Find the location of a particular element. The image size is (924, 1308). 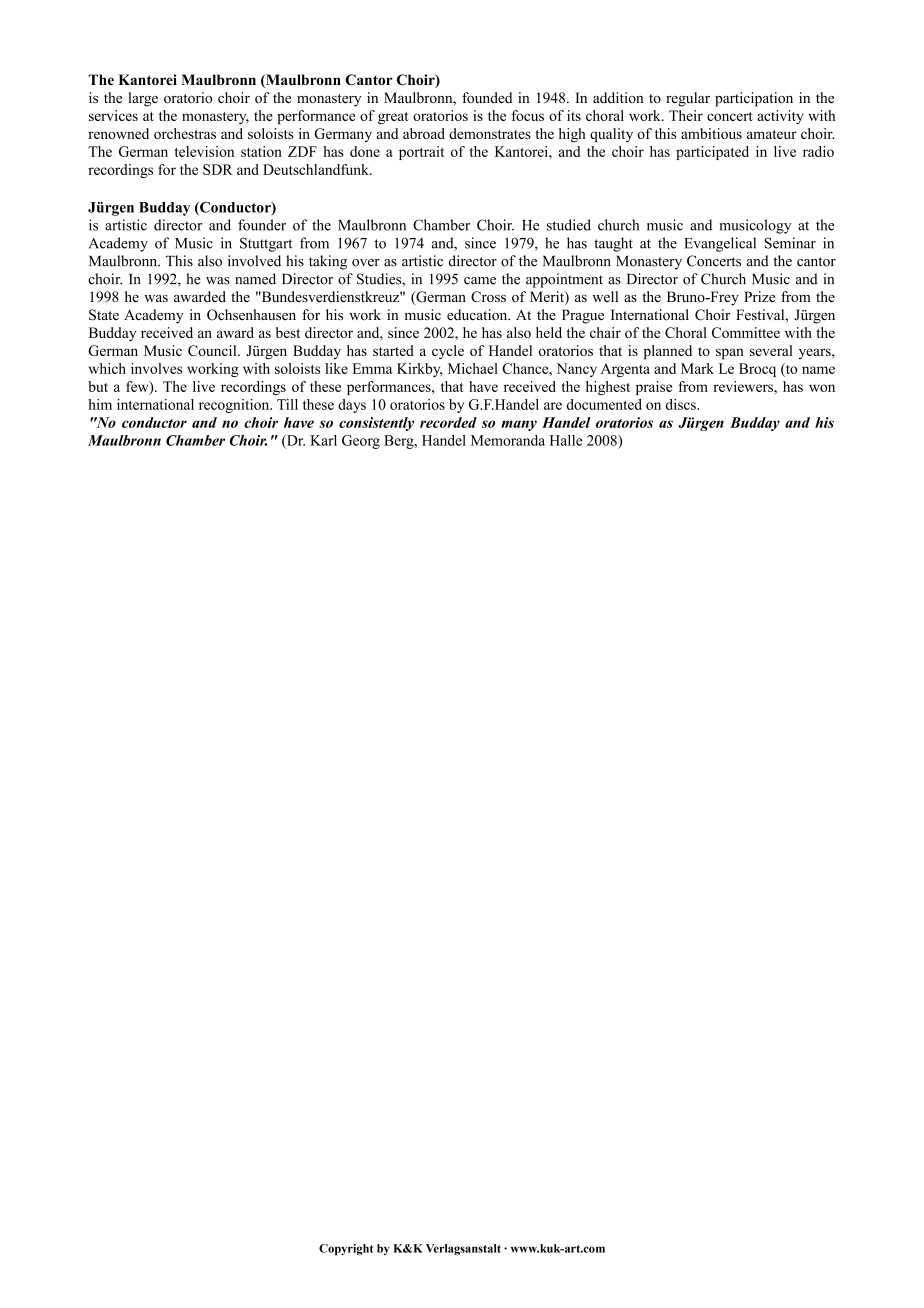

ambitious is located at coordinates (711, 133).
